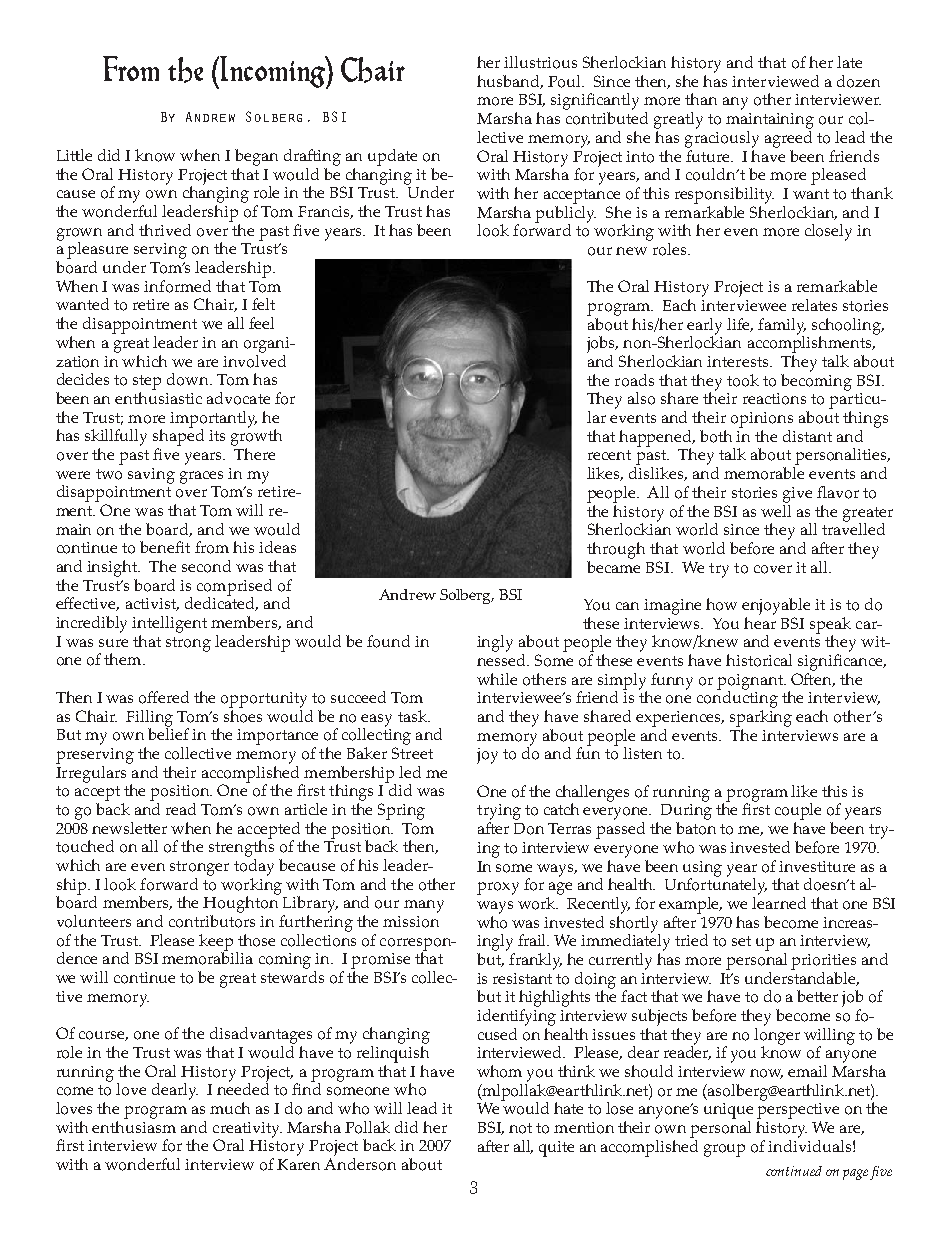 Image resolution: width=952 pixels, height=1233 pixels. Describe the element at coordinates (779, 901) in the image. I see `learned` at that location.
